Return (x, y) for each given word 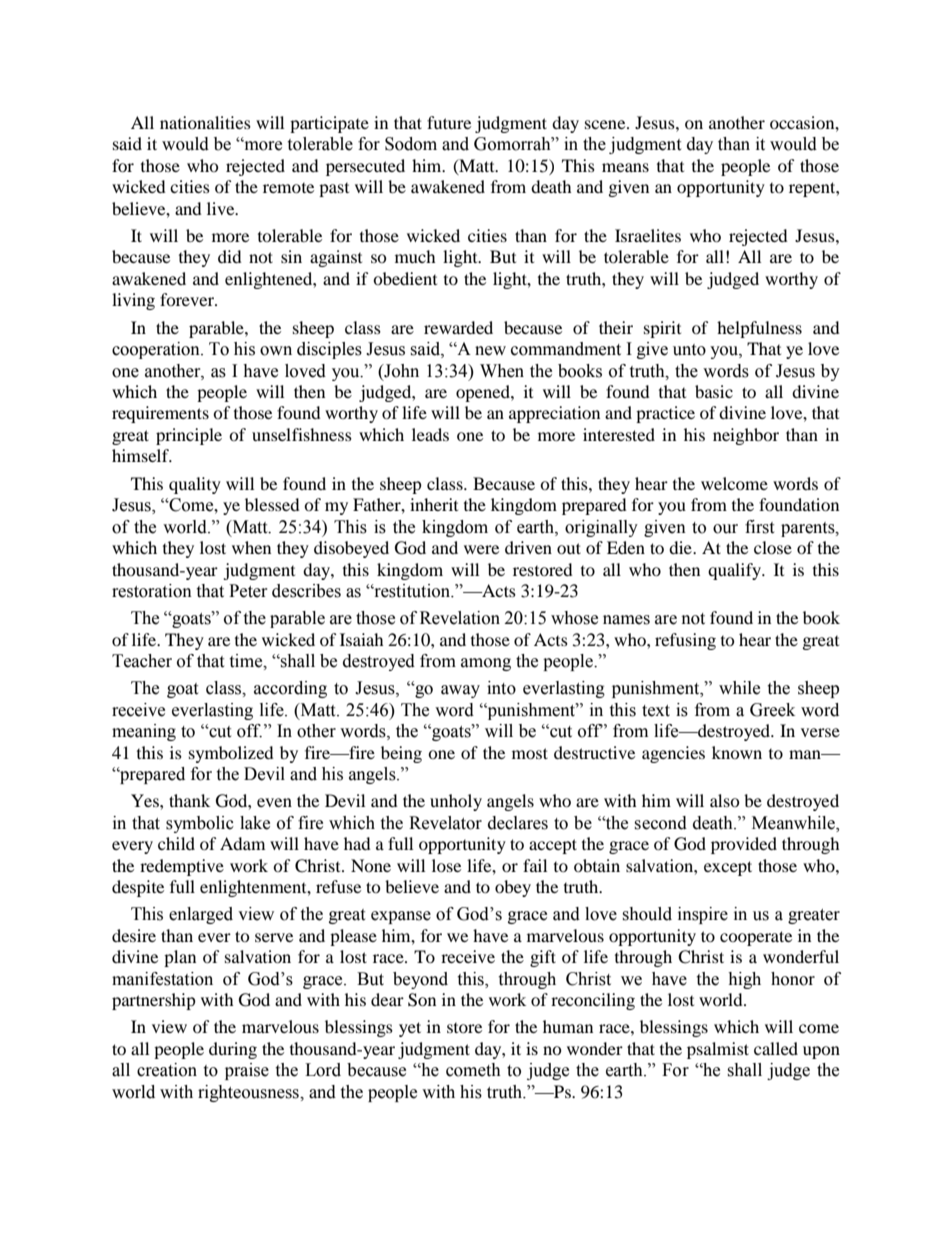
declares (518, 823)
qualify (735, 571)
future (449, 122)
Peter (248, 591)
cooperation (157, 350)
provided (744, 845)
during (233, 1050)
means (625, 167)
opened (484, 393)
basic (714, 391)
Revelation (460, 618)
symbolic (200, 824)
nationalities (205, 122)
